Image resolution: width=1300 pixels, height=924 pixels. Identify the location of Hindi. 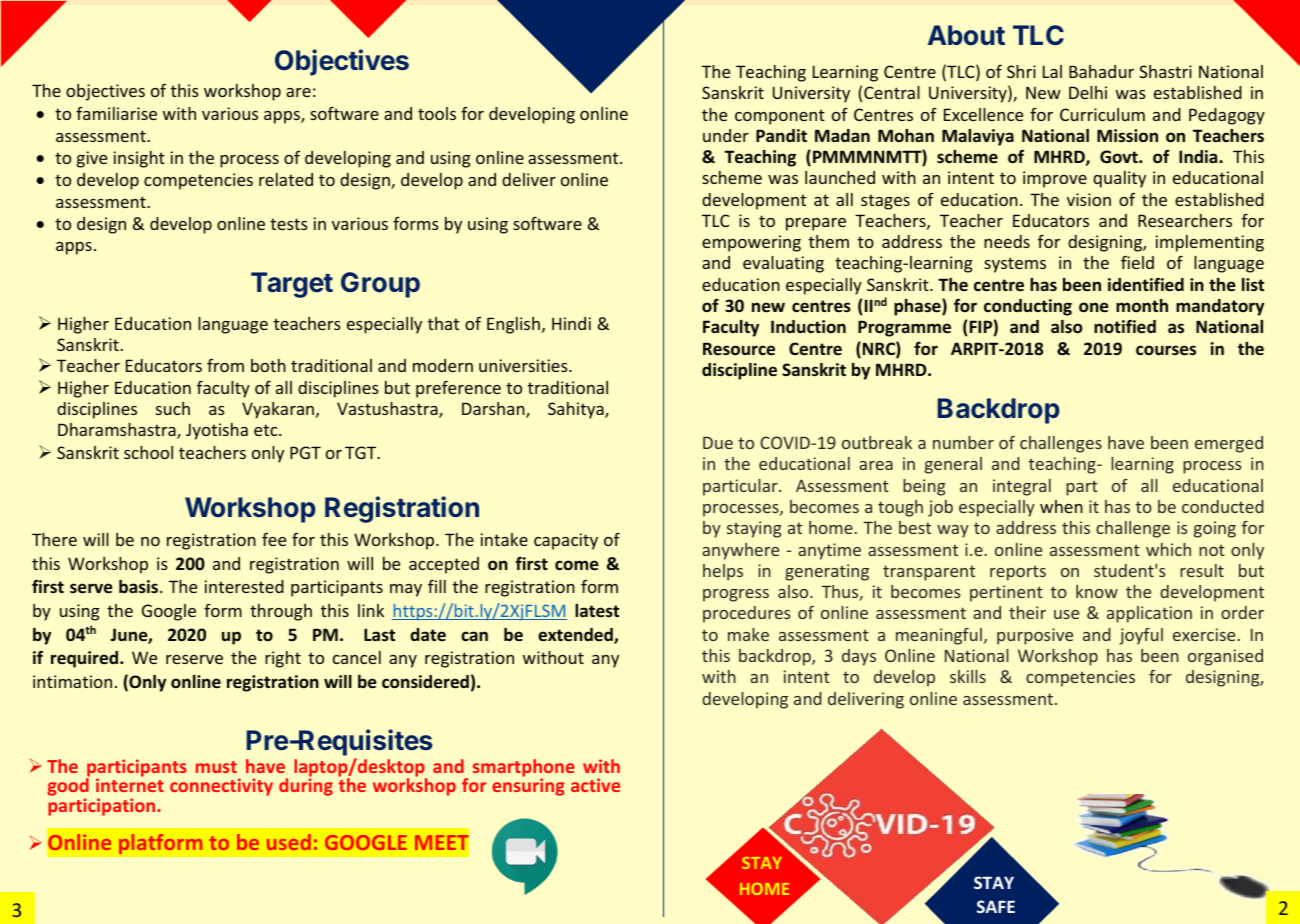
(571, 323).
